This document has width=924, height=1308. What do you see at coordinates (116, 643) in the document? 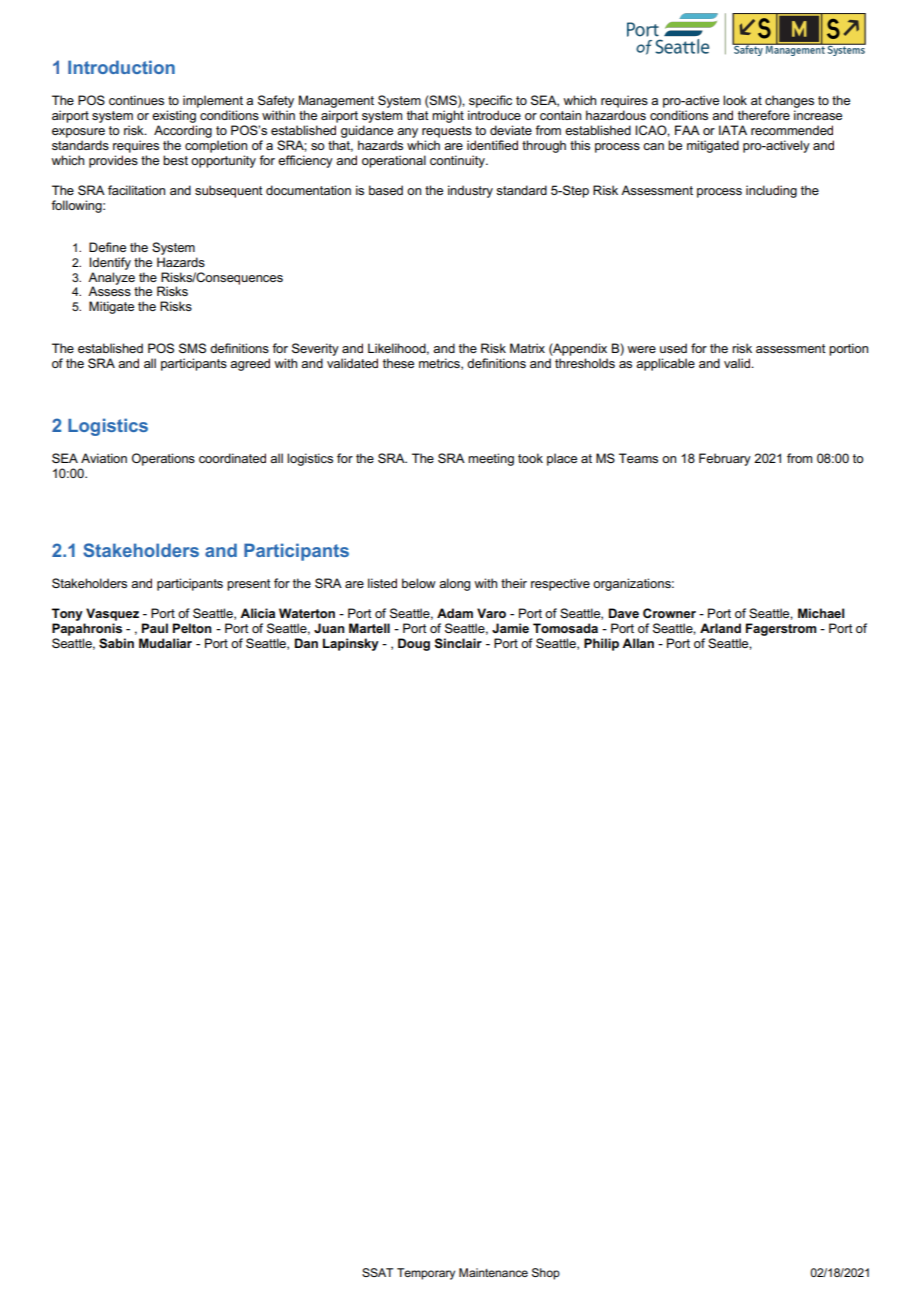
I see `Sabin` at bounding box center [116, 643].
